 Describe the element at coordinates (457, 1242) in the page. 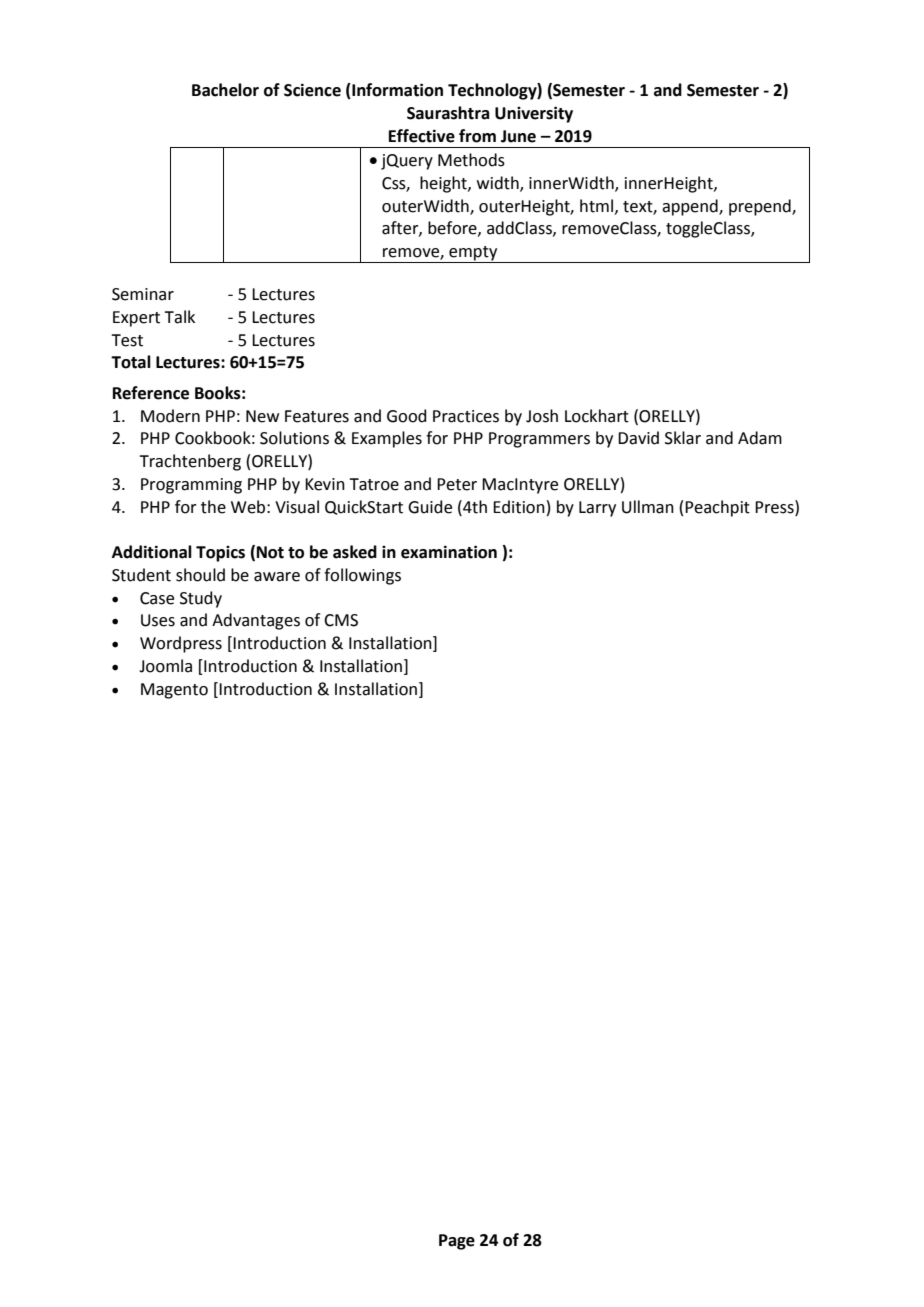

I see `Page` at that location.
